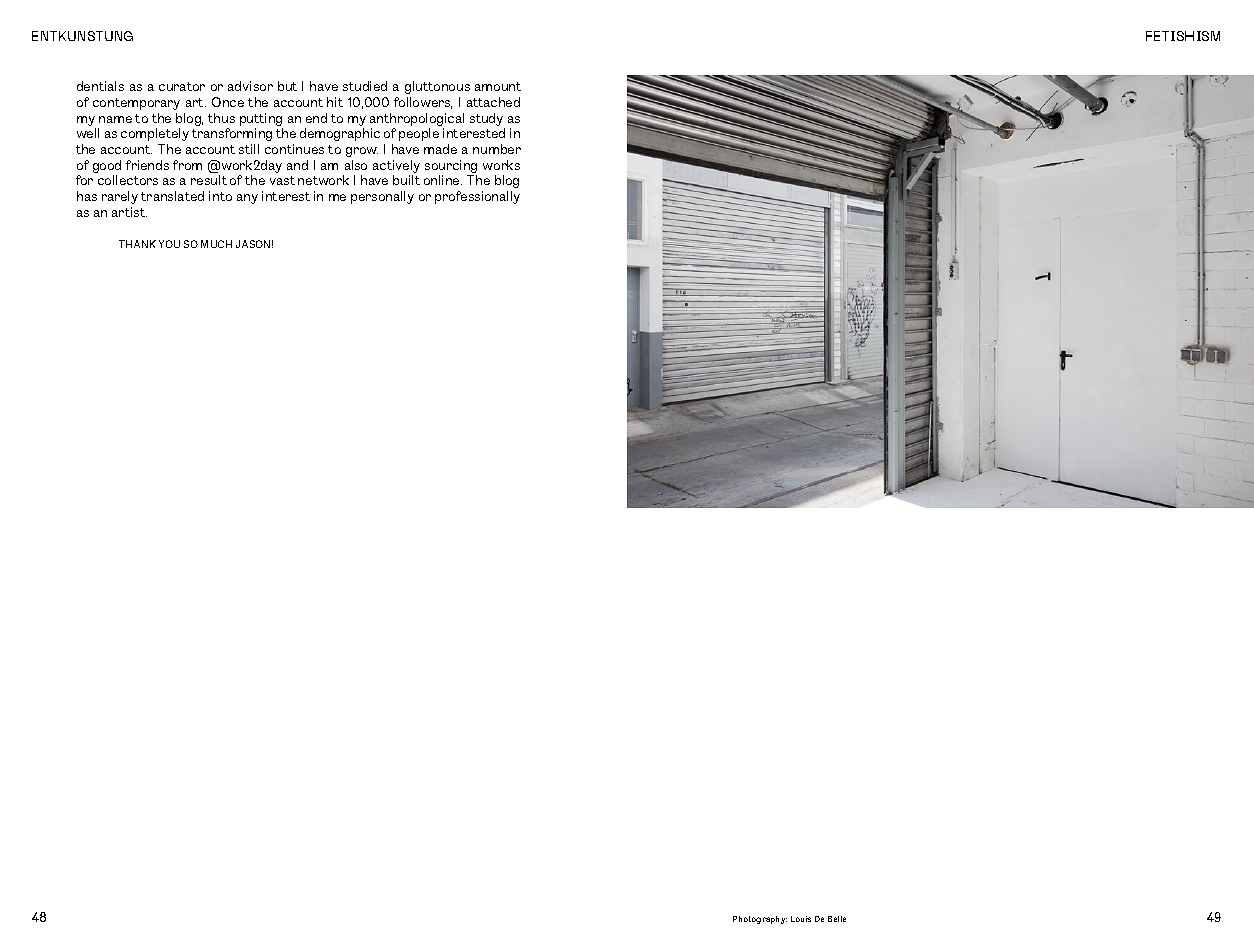 The height and width of the screenshot is (952, 1254). I want to click on online, so click(443, 180).
